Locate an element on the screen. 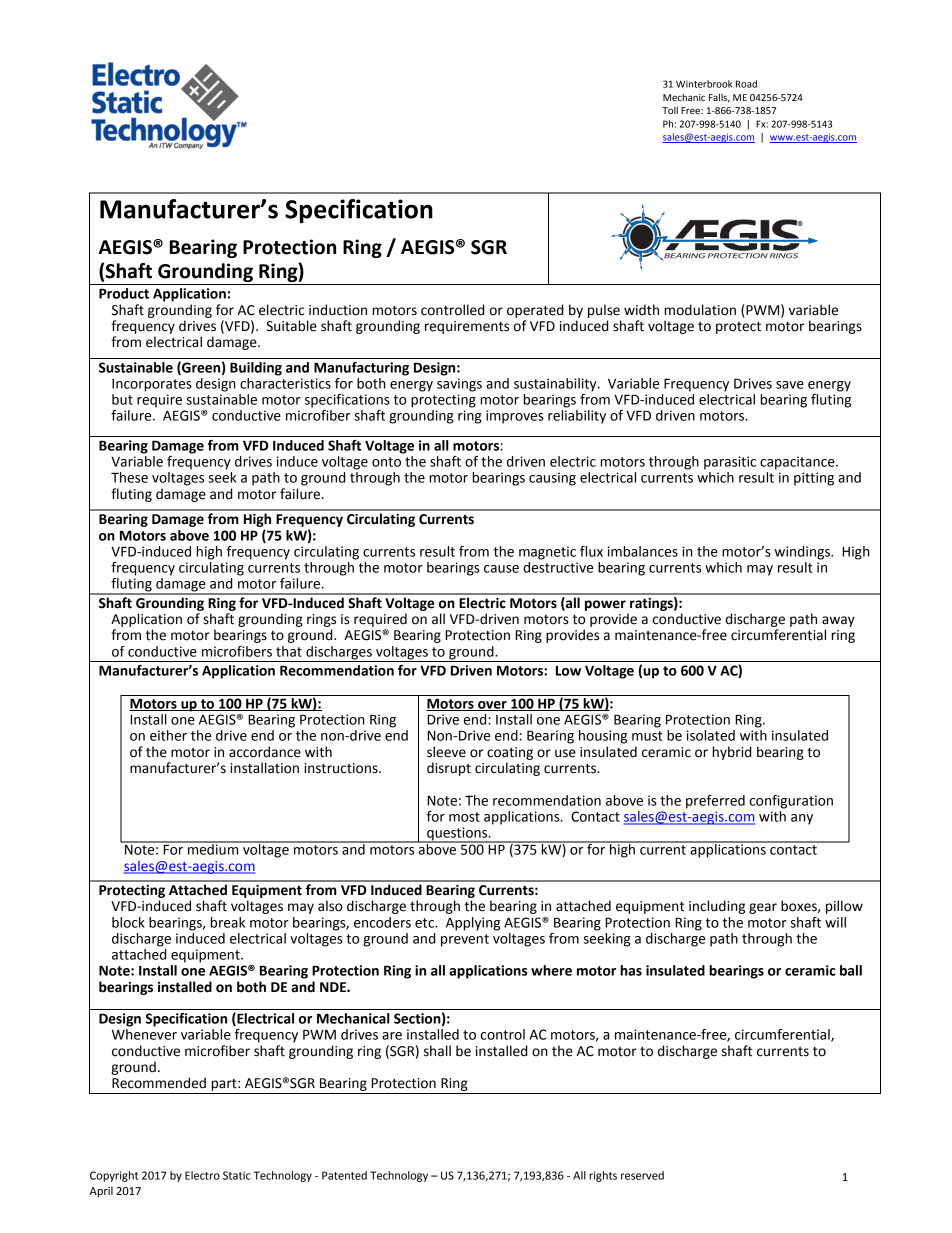 The width and height of the screenshot is (952, 1233). most is located at coordinates (464, 817).
